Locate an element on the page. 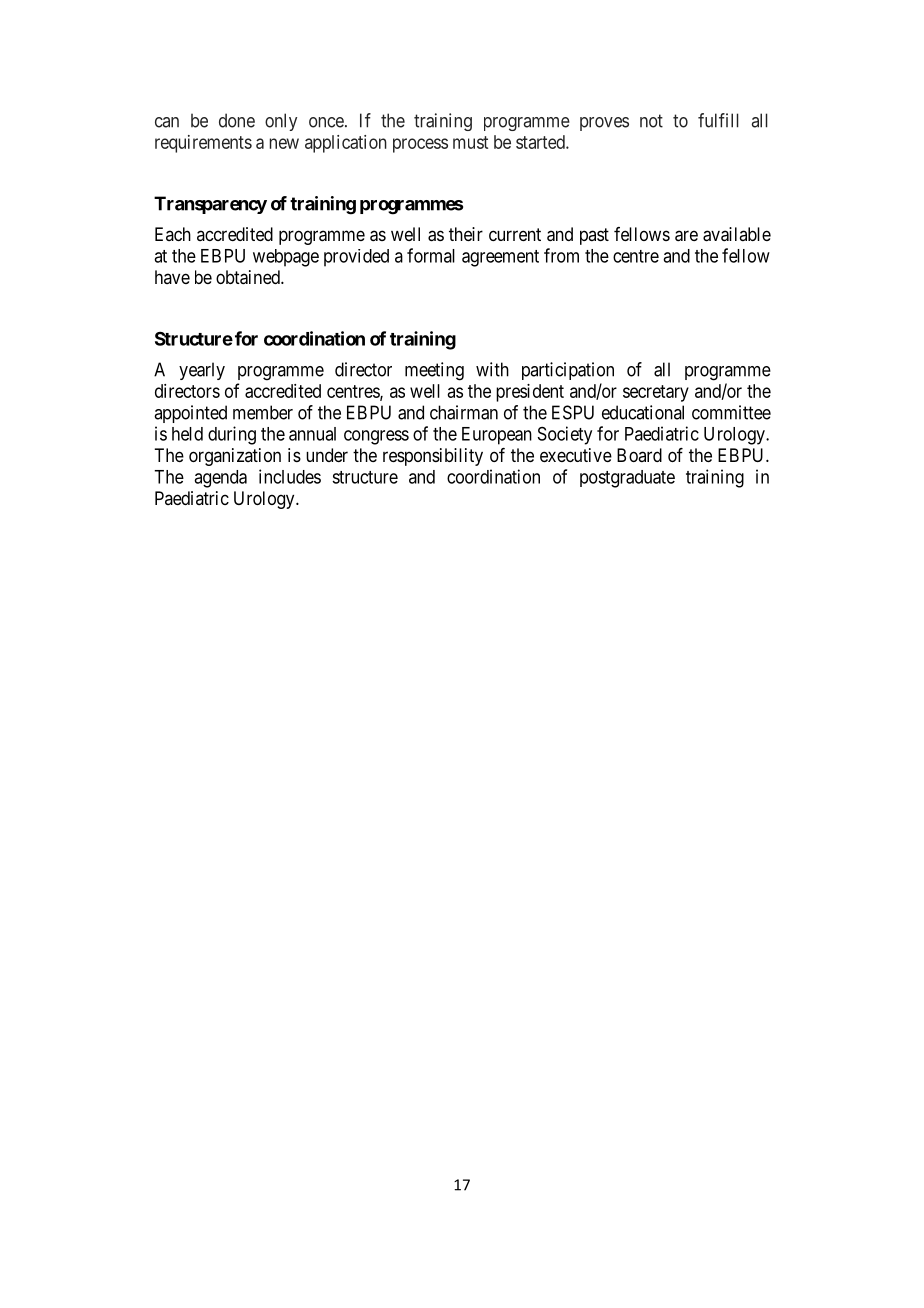 The width and height of the page is (924, 1308). participation is located at coordinates (568, 371).
